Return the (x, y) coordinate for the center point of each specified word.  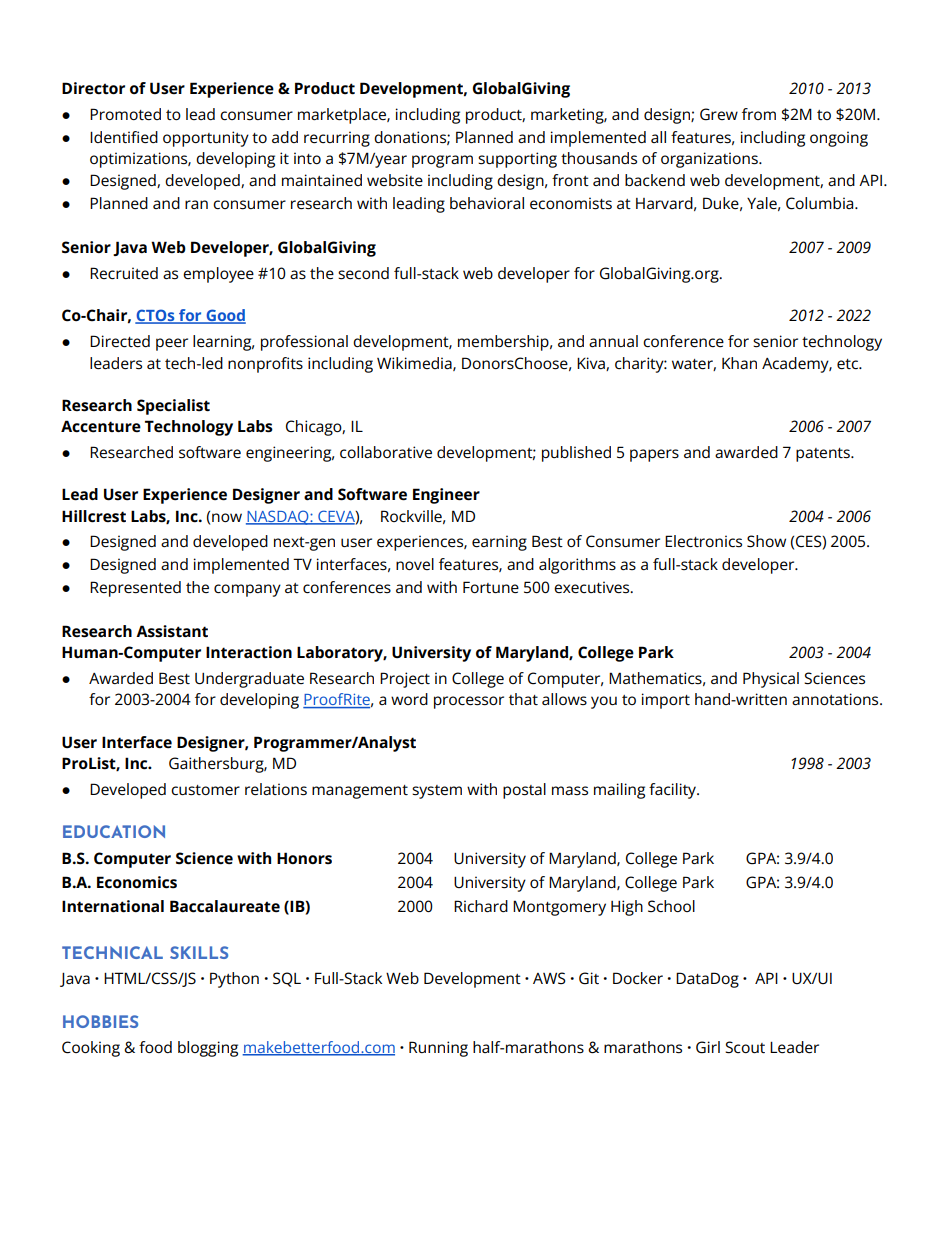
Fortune (491, 587)
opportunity (206, 139)
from (759, 114)
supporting (517, 160)
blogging (208, 1049)
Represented (135, 589)
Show (766, 541)
